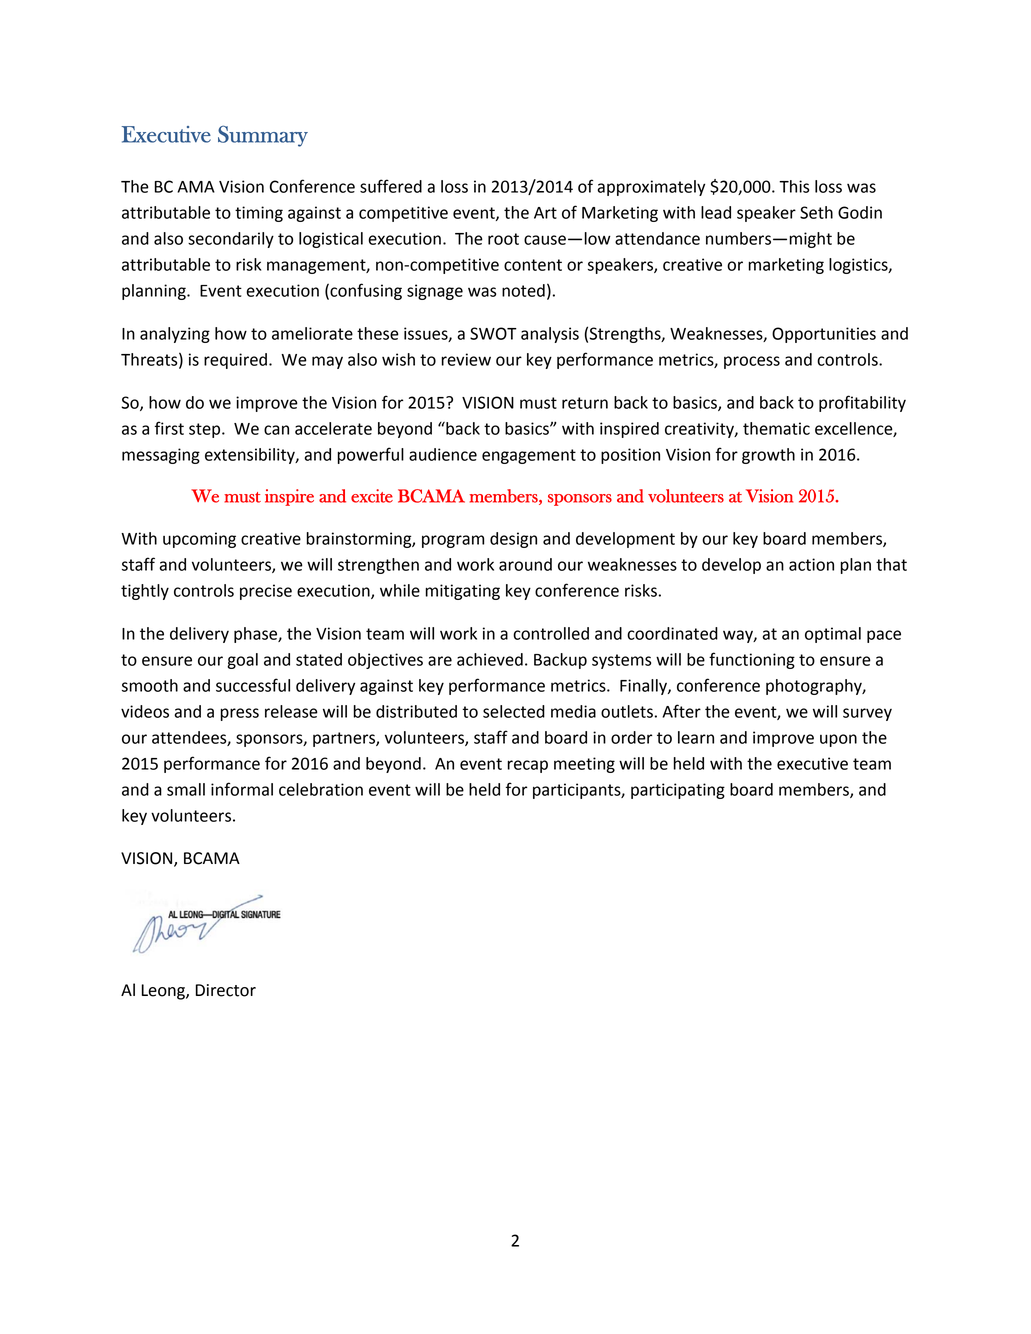 The height and width of the screenshot is (1334, 1031). Describe the element at coordinates (226, 990) in the screenshot. I see `Director` at that location.
